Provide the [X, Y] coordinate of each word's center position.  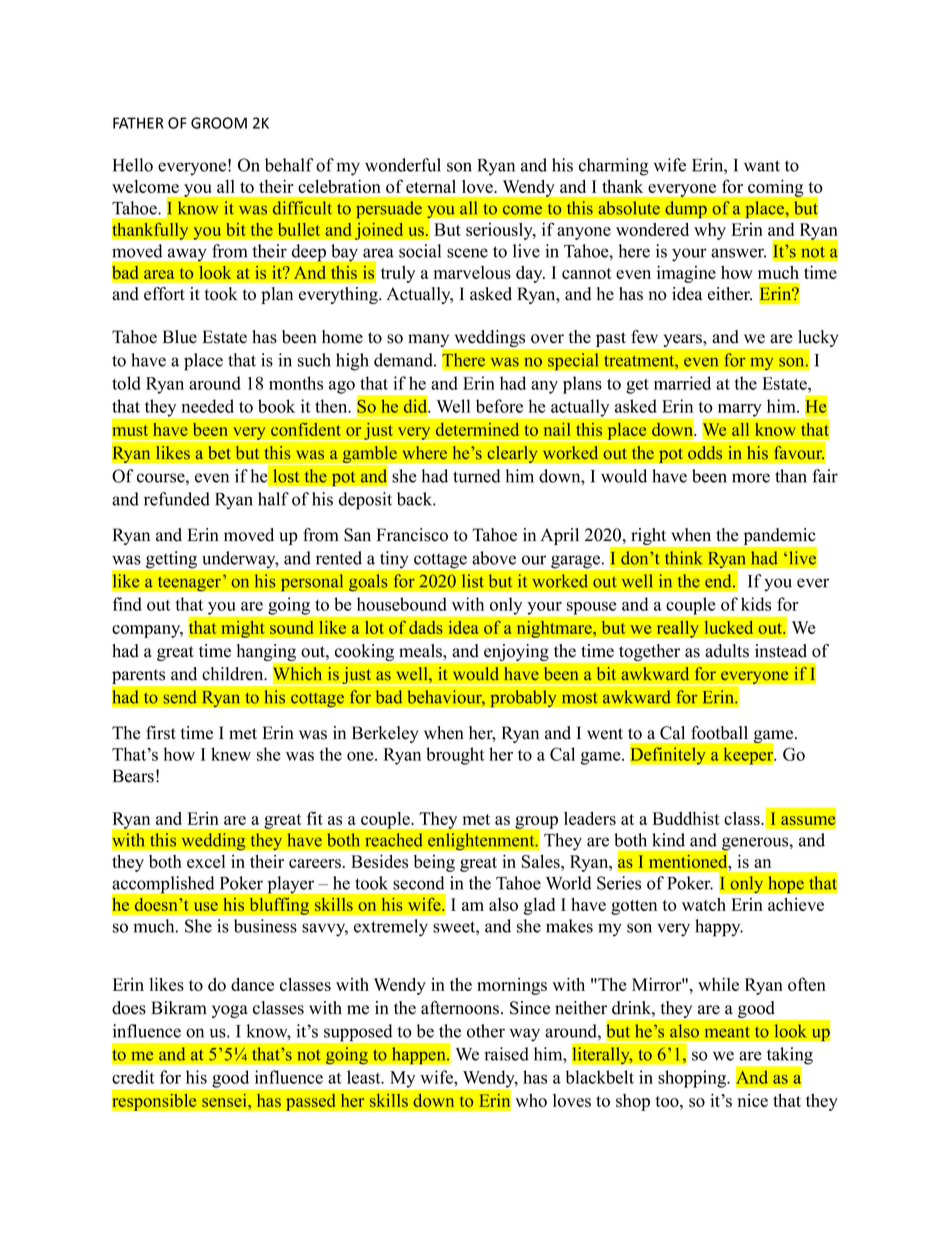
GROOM [219, 123]
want [762, 166]
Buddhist [686, 818]
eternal [431, 186]
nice [752, 1100]
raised [506, 1054]
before [499, 406]
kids [756, 604]
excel [206, 861]
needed [208, 406]
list [473, 581]
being [434, 863]
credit [133, 1077]
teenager [189, 584]
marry [739, 410]
